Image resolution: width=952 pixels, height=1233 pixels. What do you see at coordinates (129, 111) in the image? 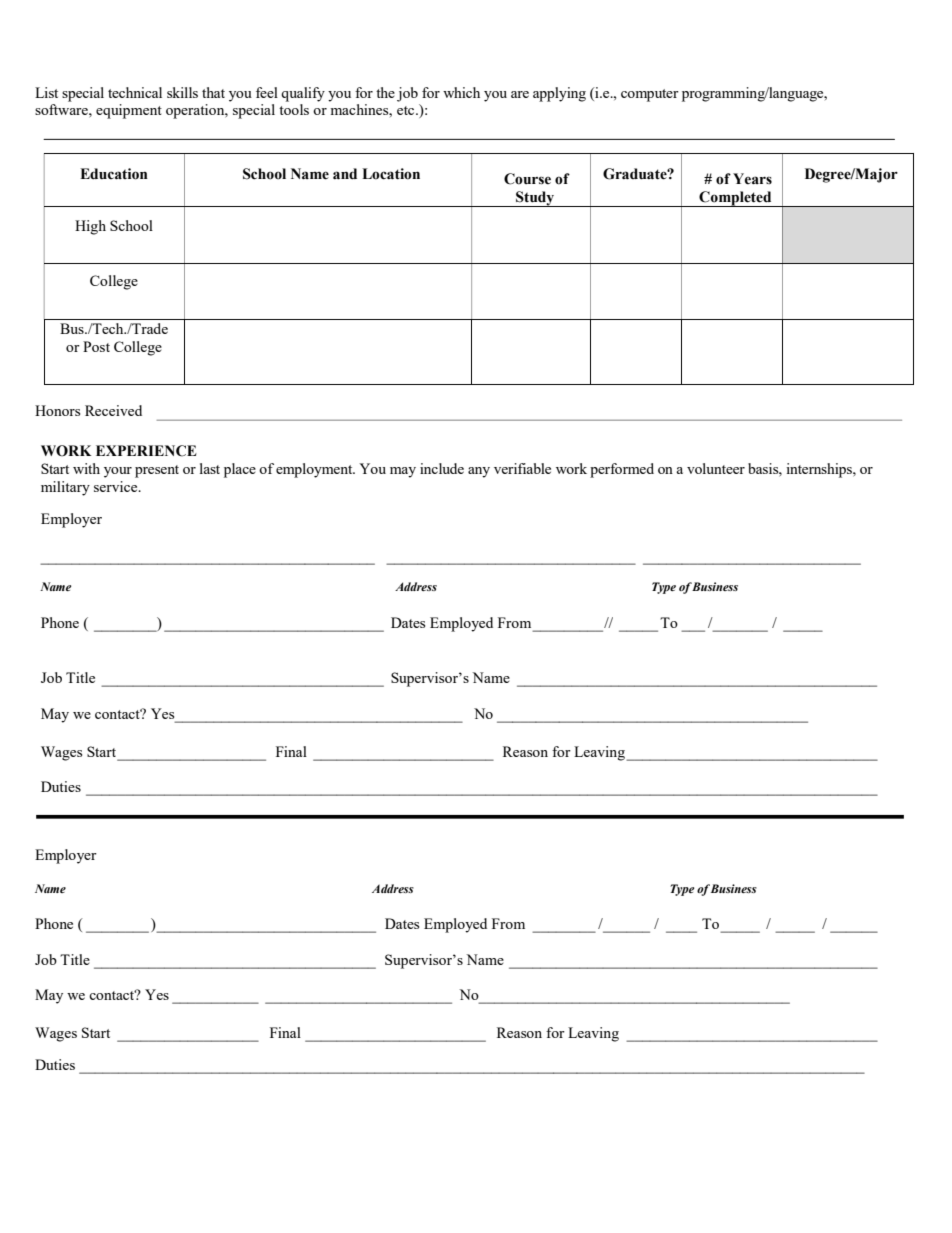
I see `equipment` at bounding box center [129, 111].
